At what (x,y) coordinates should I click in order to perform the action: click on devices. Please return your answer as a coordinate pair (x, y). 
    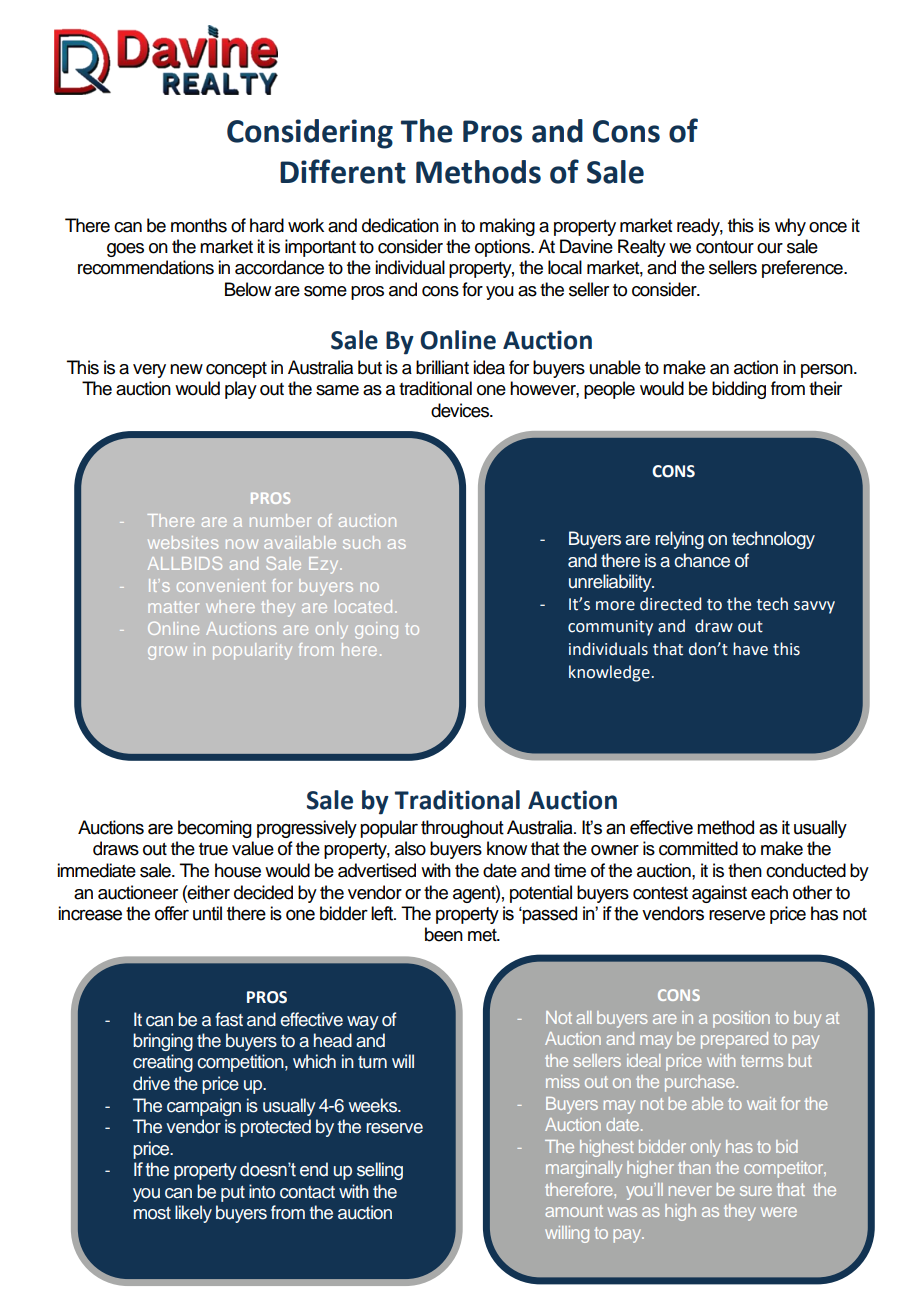
    Looking at the image, I should click on (461, 410).
